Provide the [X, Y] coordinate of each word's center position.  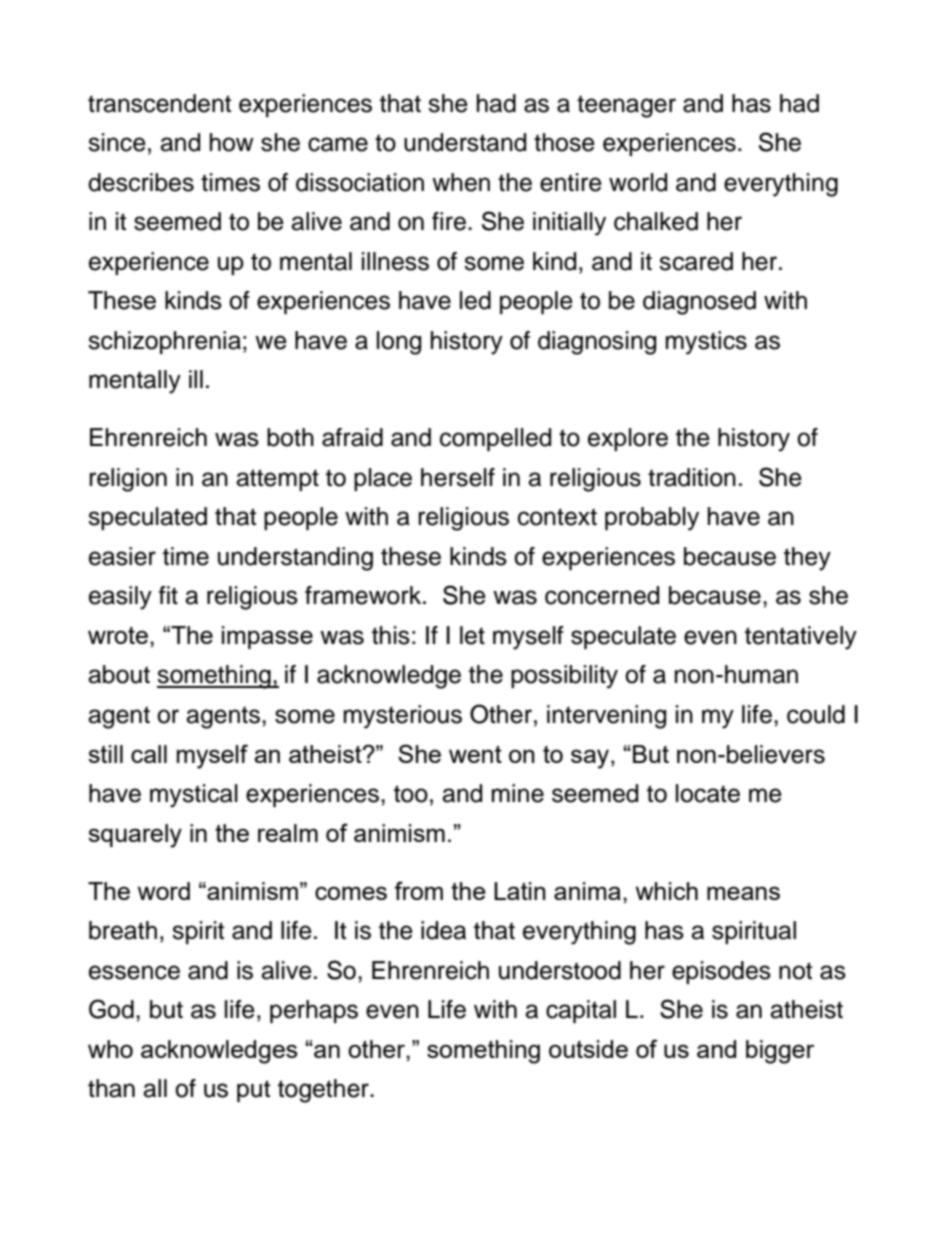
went [475, 754]
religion [128, 480]
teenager [626, 106]
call [149, 754]
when [461, 182]
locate [708, 793]
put [253, 1091]
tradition [692, 477]
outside [588, 1049]
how [232, 142]
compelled [495, 439]
